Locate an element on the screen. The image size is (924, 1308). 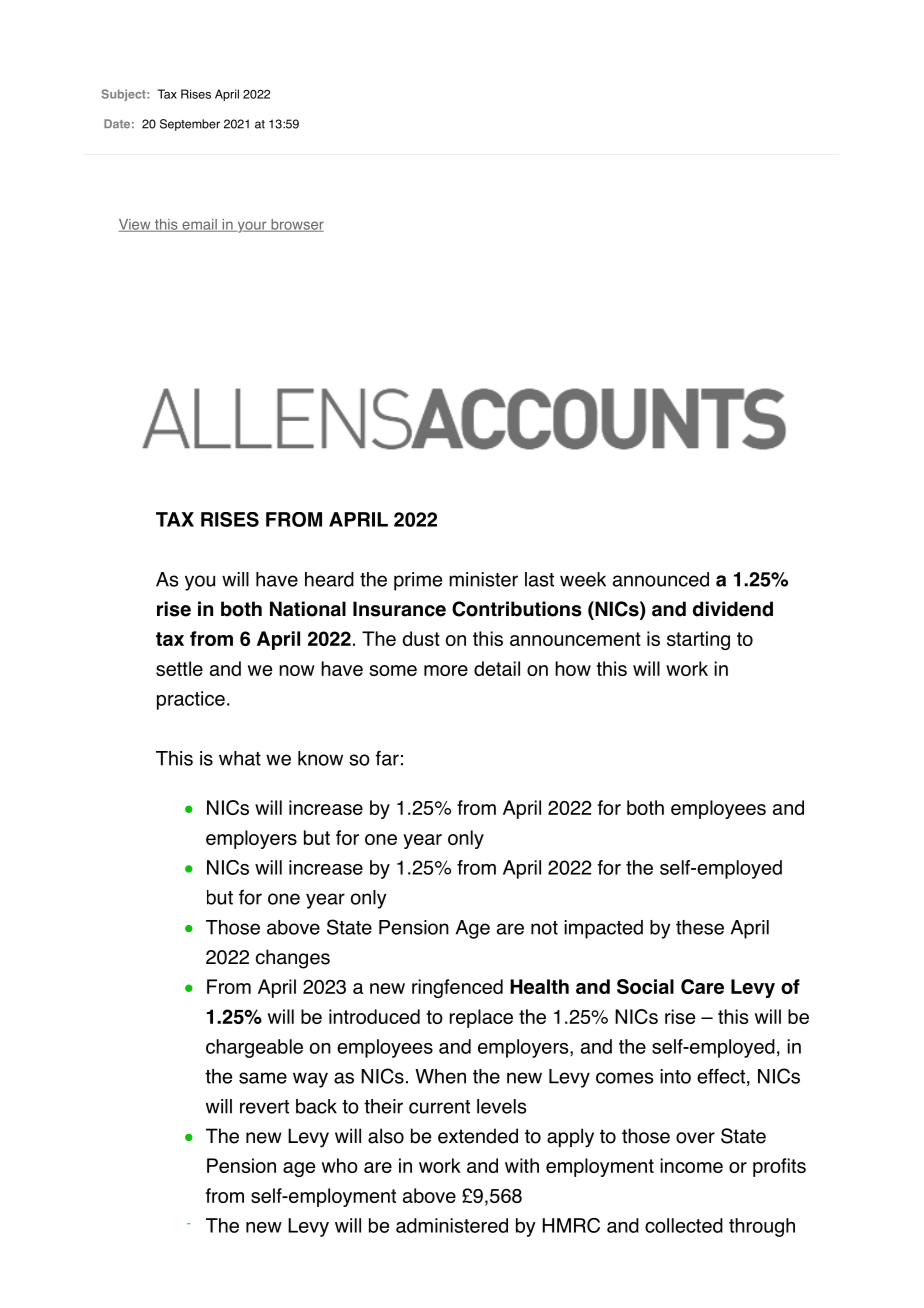
September is located at coordinates (190, 125).
